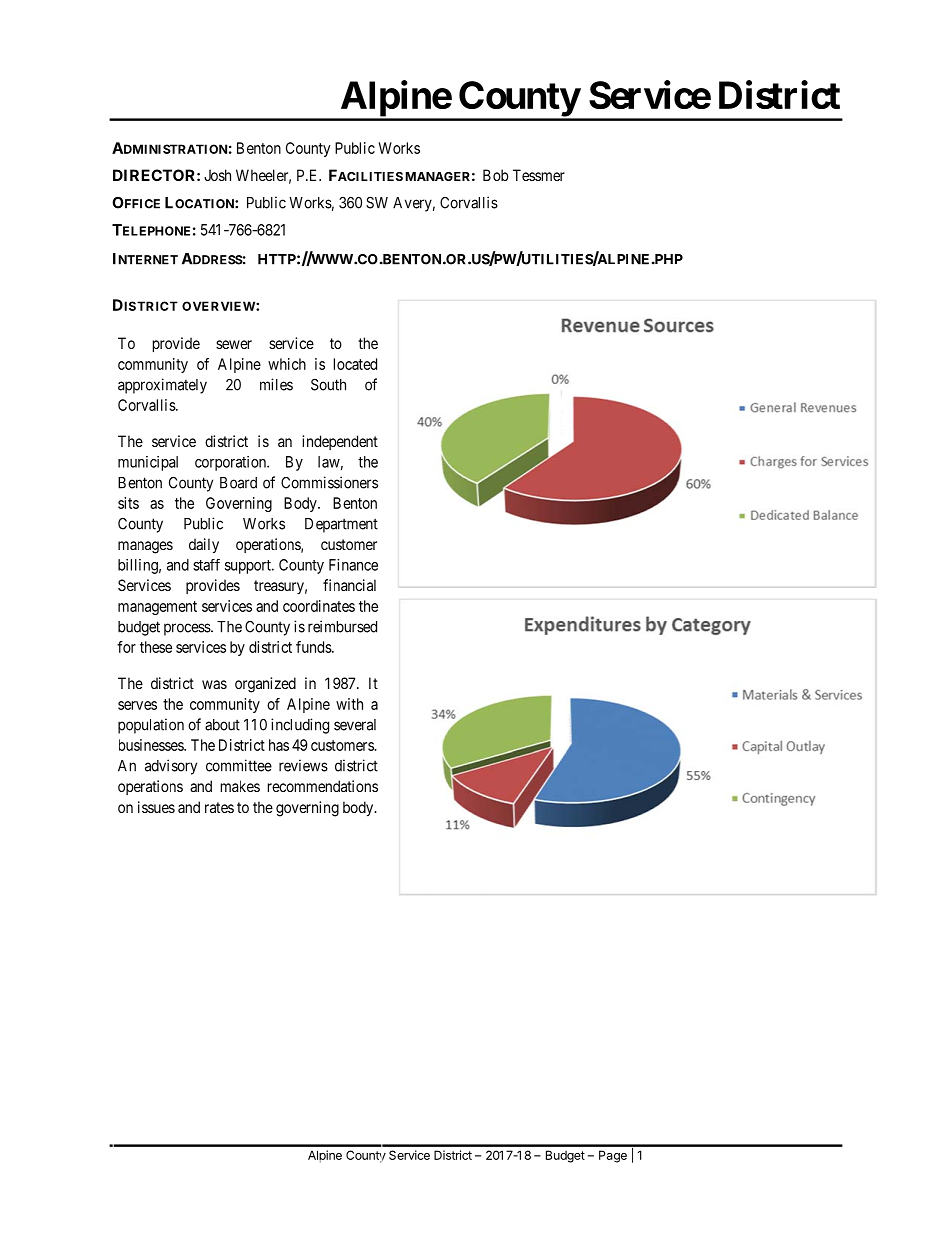 The height and width of the document is (1233, 952). I want to click on Finance, so click(353, 565).
